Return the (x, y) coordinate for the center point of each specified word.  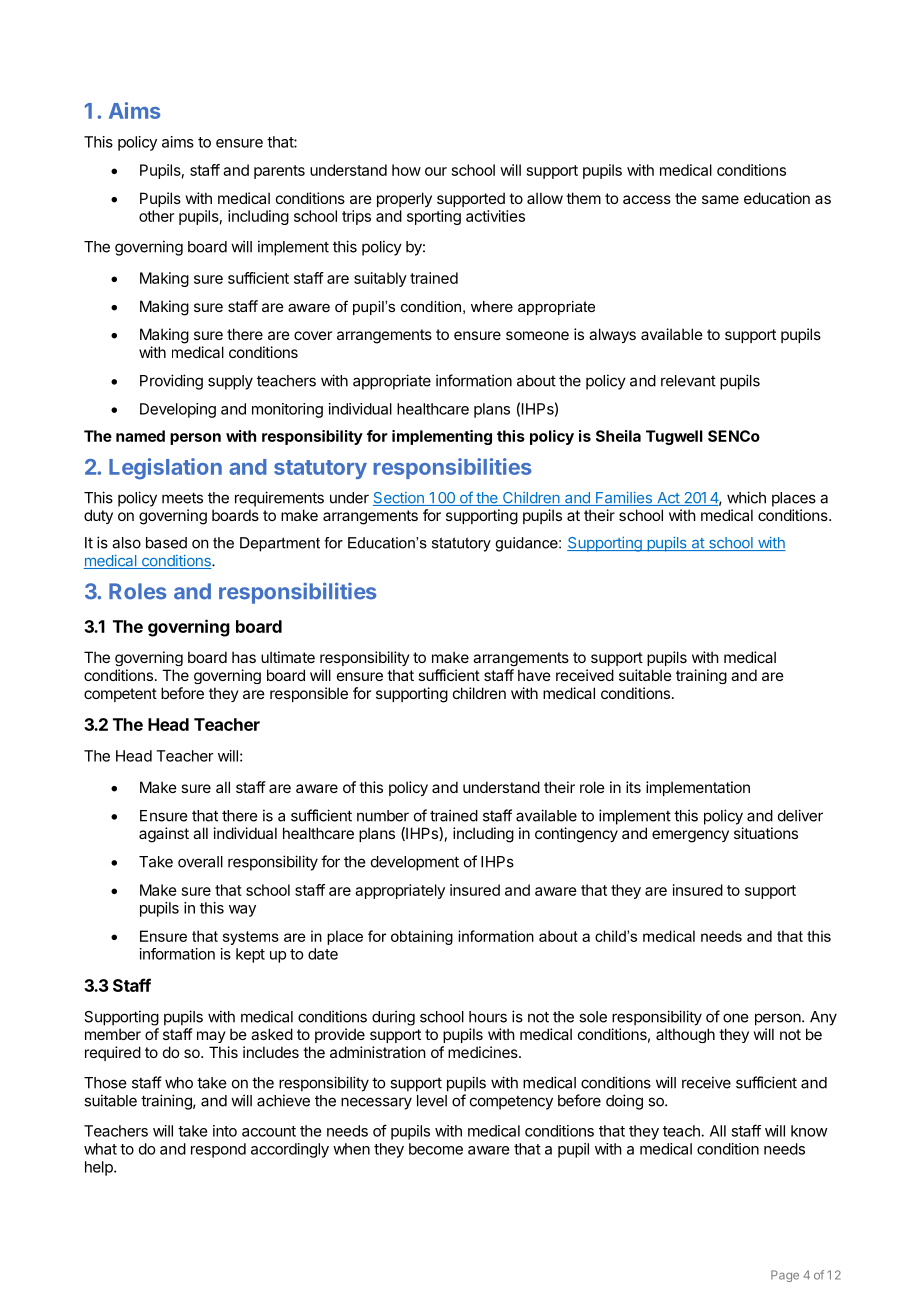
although (685, 1035)
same (720, 199)
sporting (434, 217)
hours (488, 1017)
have (534, 675)
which (746, 497)
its (633, 787)
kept (250, 955)
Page (785, 1276)
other (156, 216)
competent (120, 695)
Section (399, 499)
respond (218, 1150)
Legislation (165, 469)
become (436, 1149)
